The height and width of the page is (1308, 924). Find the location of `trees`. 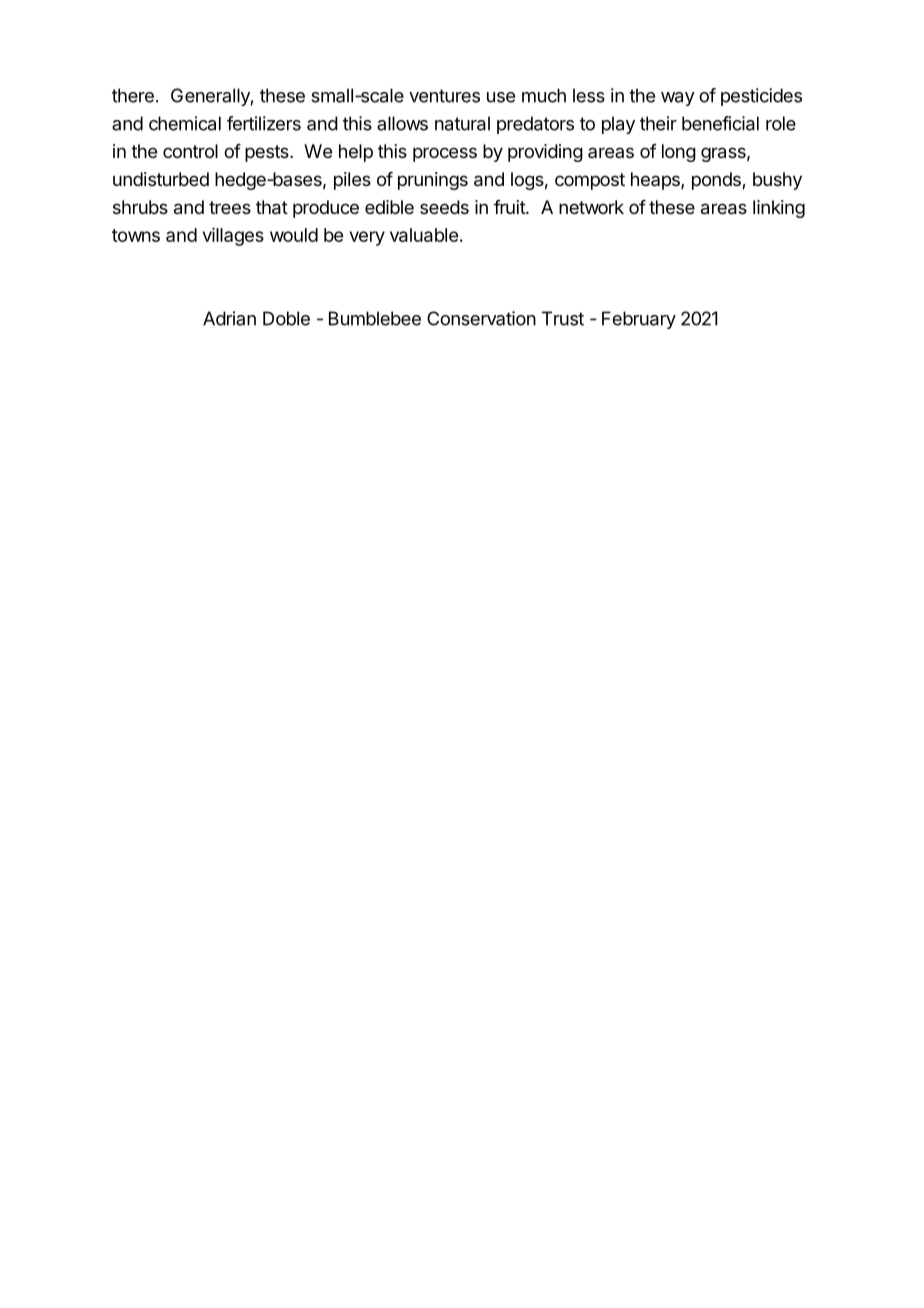

trees is located at coordinates (230, 207).
